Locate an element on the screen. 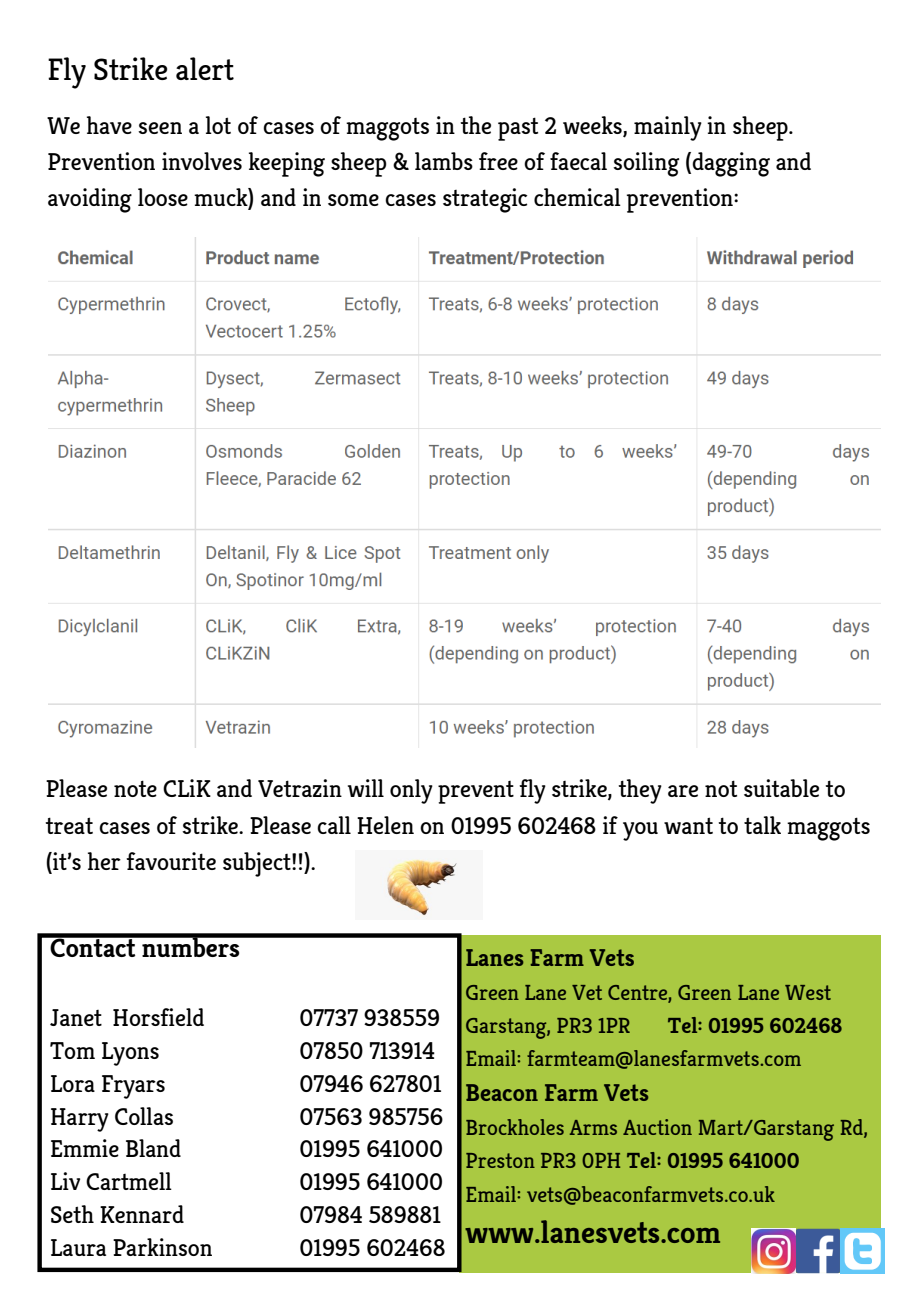  Parkinson is located at coordinates (162, 1247).
